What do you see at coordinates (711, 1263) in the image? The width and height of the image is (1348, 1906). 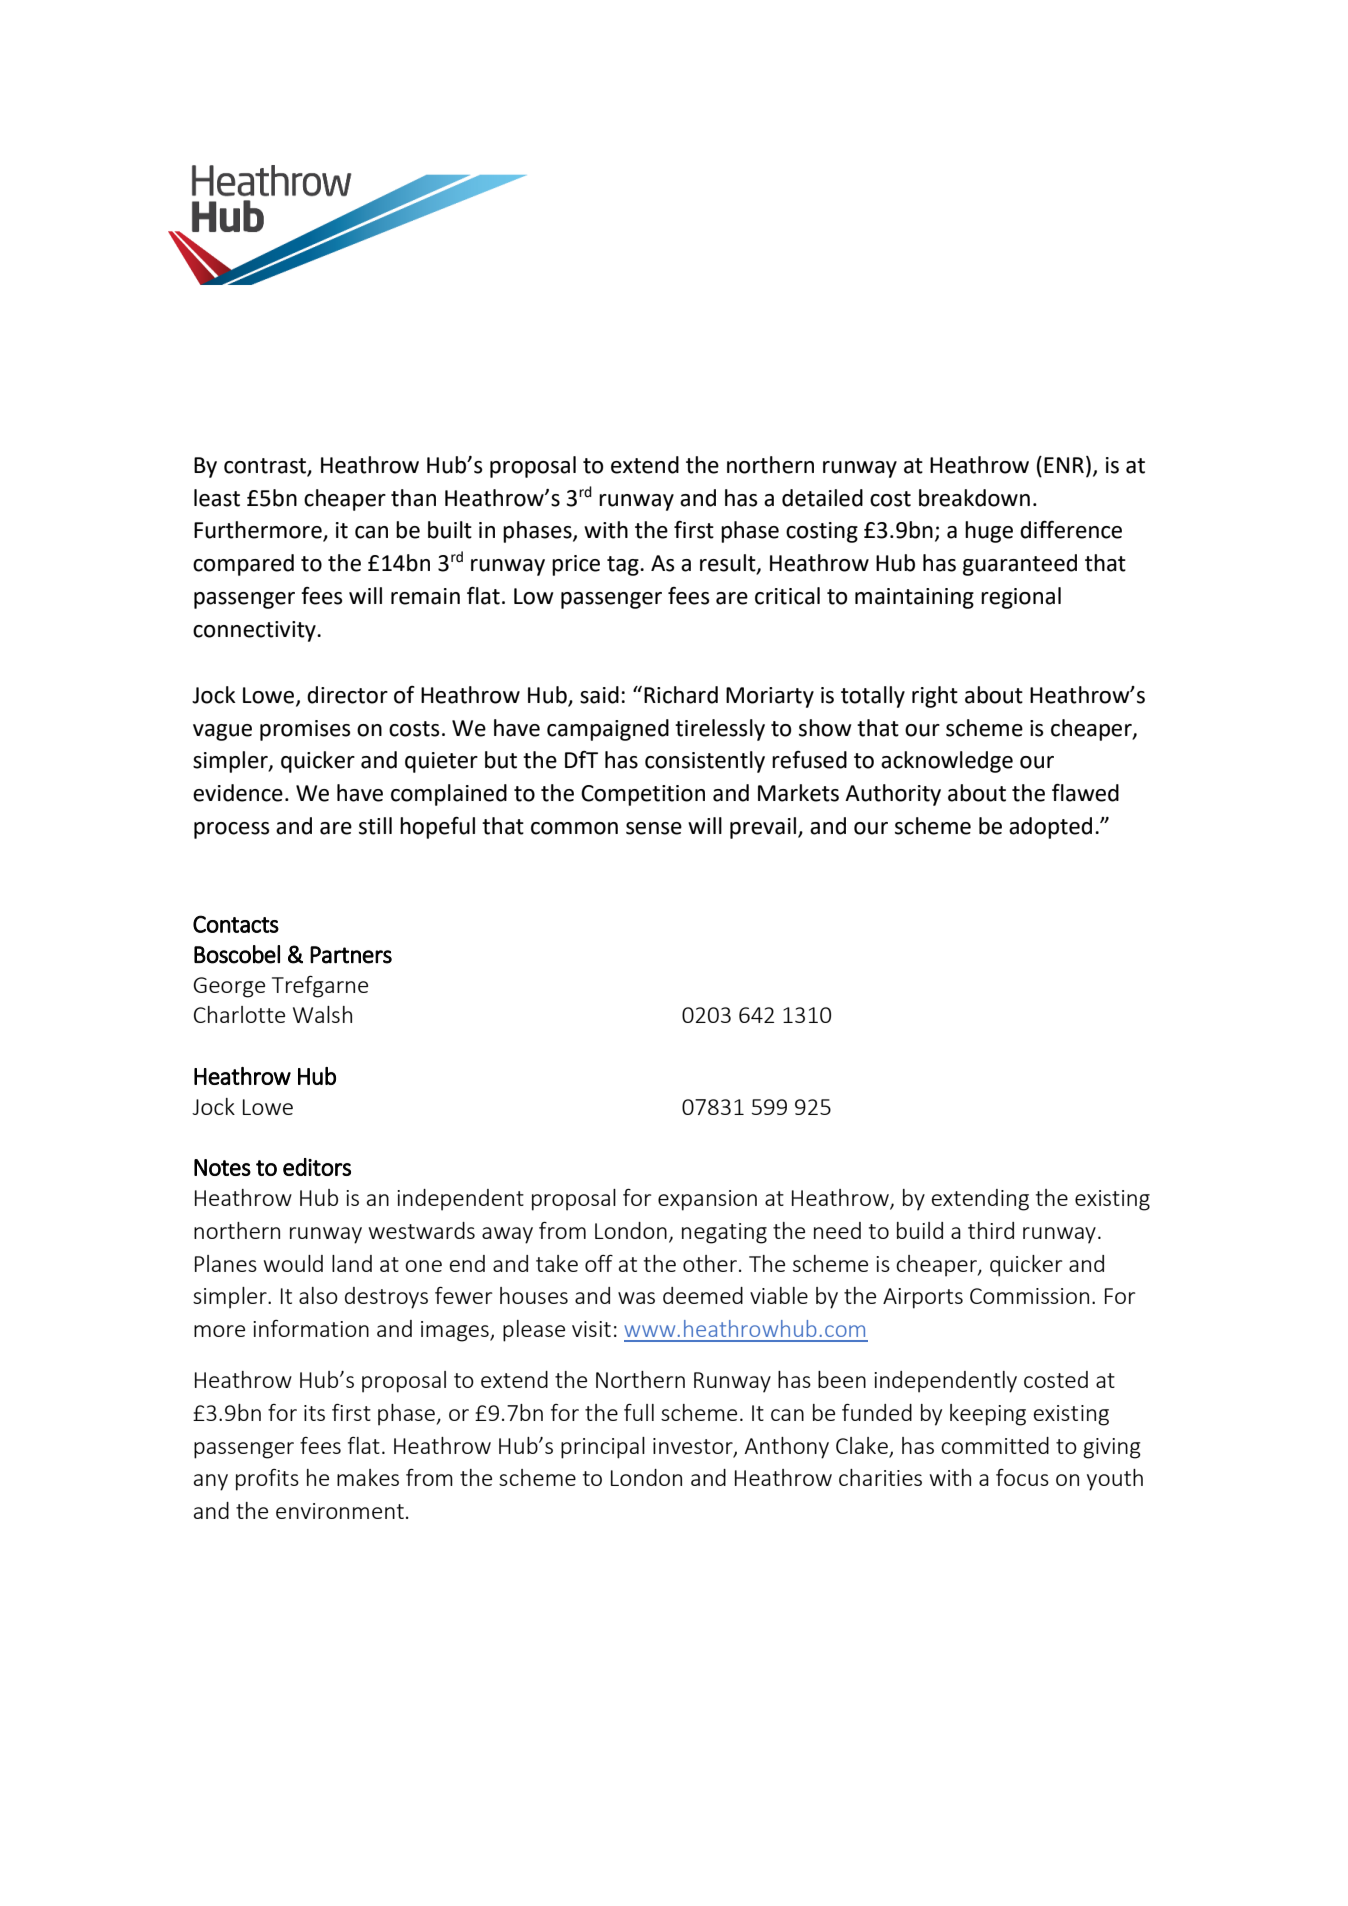 I see `other` at bounding box center [711, 1263].
